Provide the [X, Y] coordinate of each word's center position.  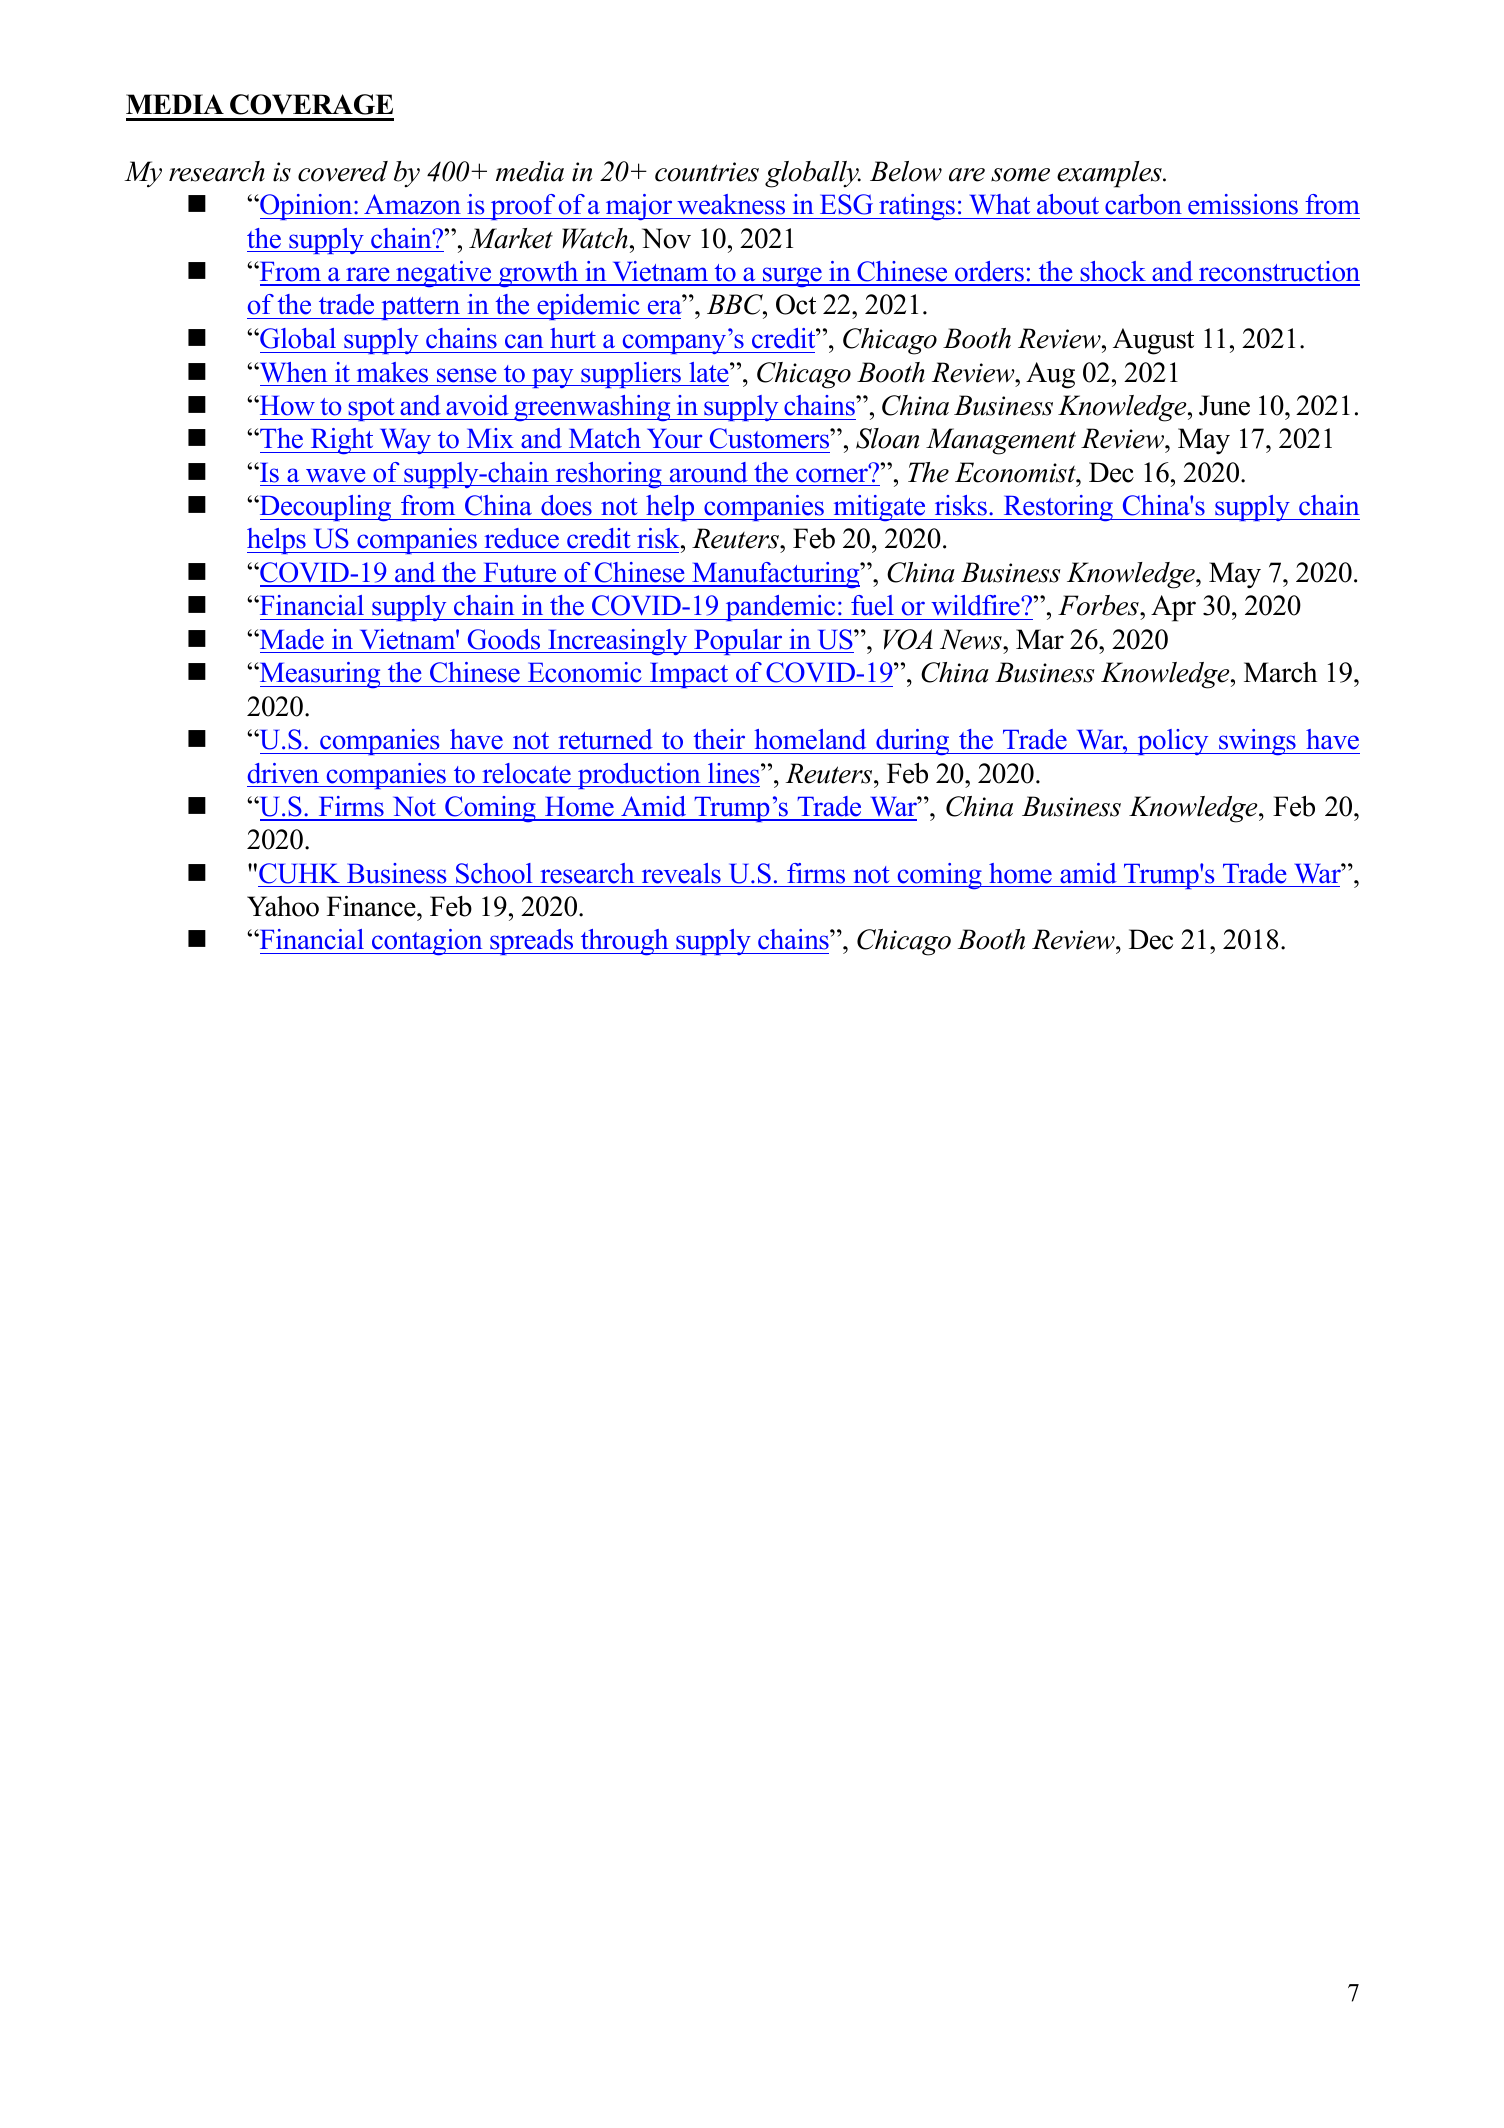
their [719, 739]
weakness [731, 204]
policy [1173, 742]
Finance [372, 906]
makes [392, 372]
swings [1257, 742]
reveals [681, 873]
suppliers [631, 375]
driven [283, 773]
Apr [1173, 608]
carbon [1143, 204]
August [1153, 341]
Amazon [412, 204]
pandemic [780, 608]
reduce [521, 538]
